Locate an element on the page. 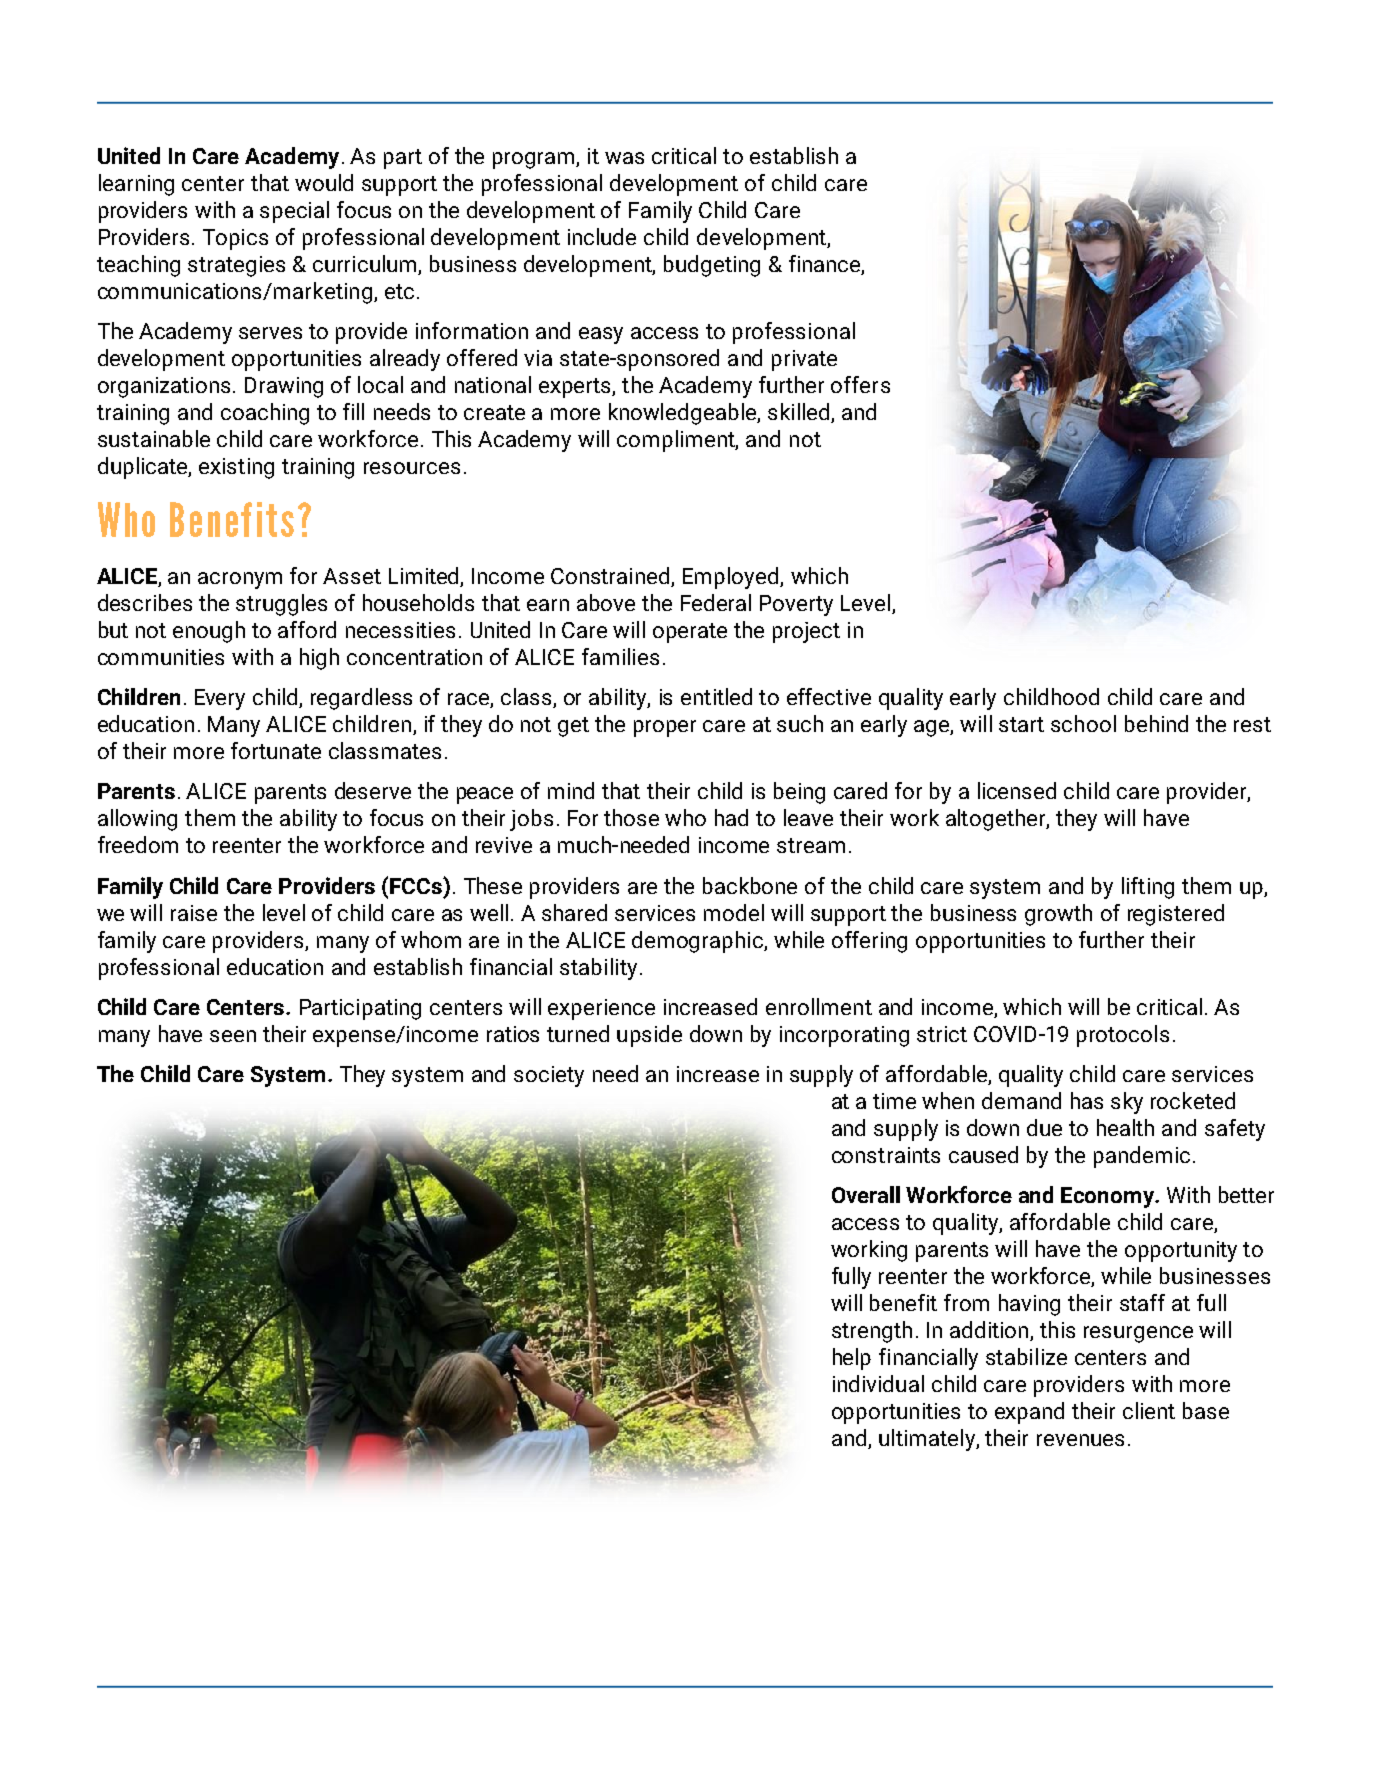 The width and height of the image is (1373, 1777). Employed is located at coordinates (732, 578).
